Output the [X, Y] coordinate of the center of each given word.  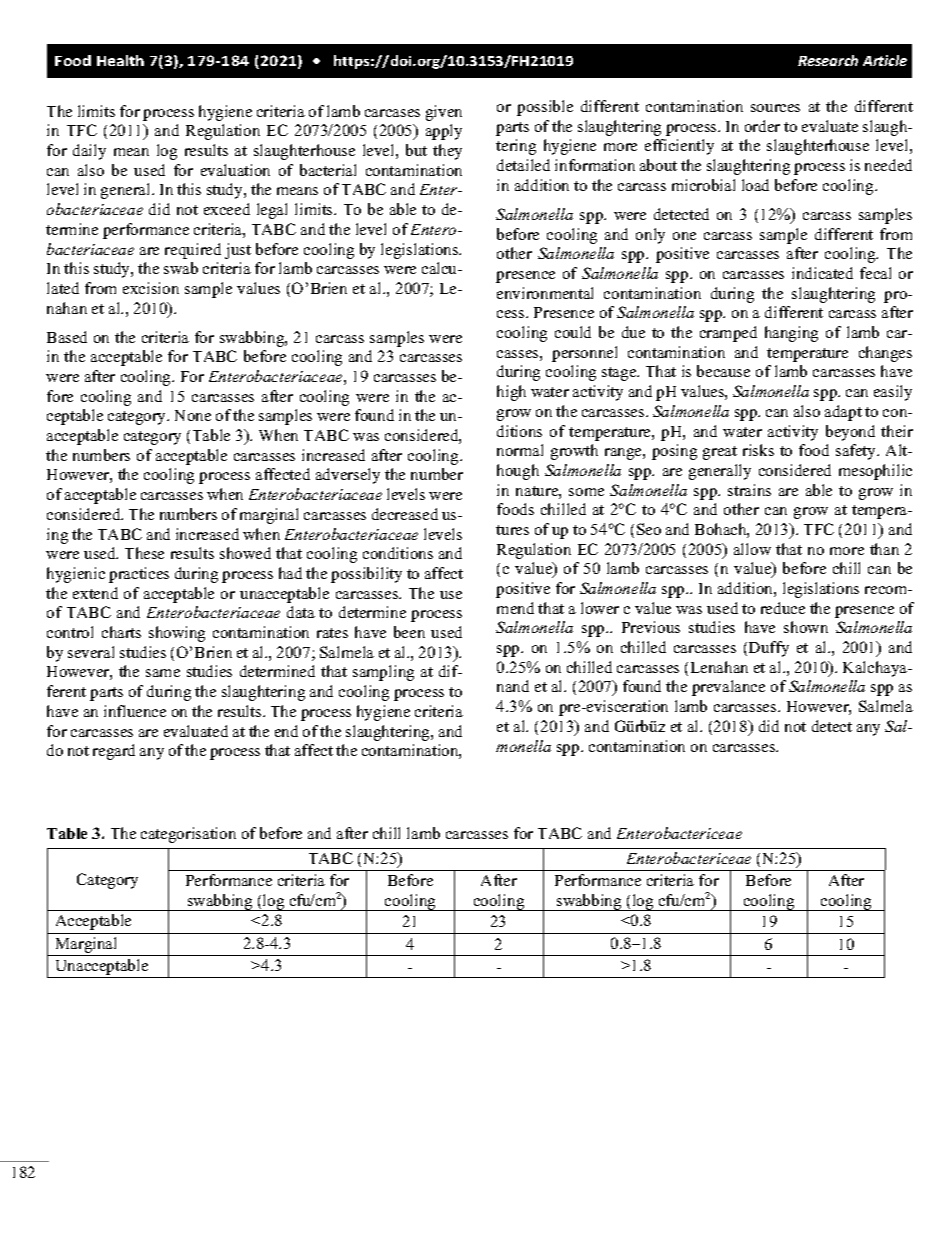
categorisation [188, 835]
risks [758, 450]
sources [775, 108]
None [193, 415]
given [444, 113]
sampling [383, 673]
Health [120, 60]
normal [520, 450]
